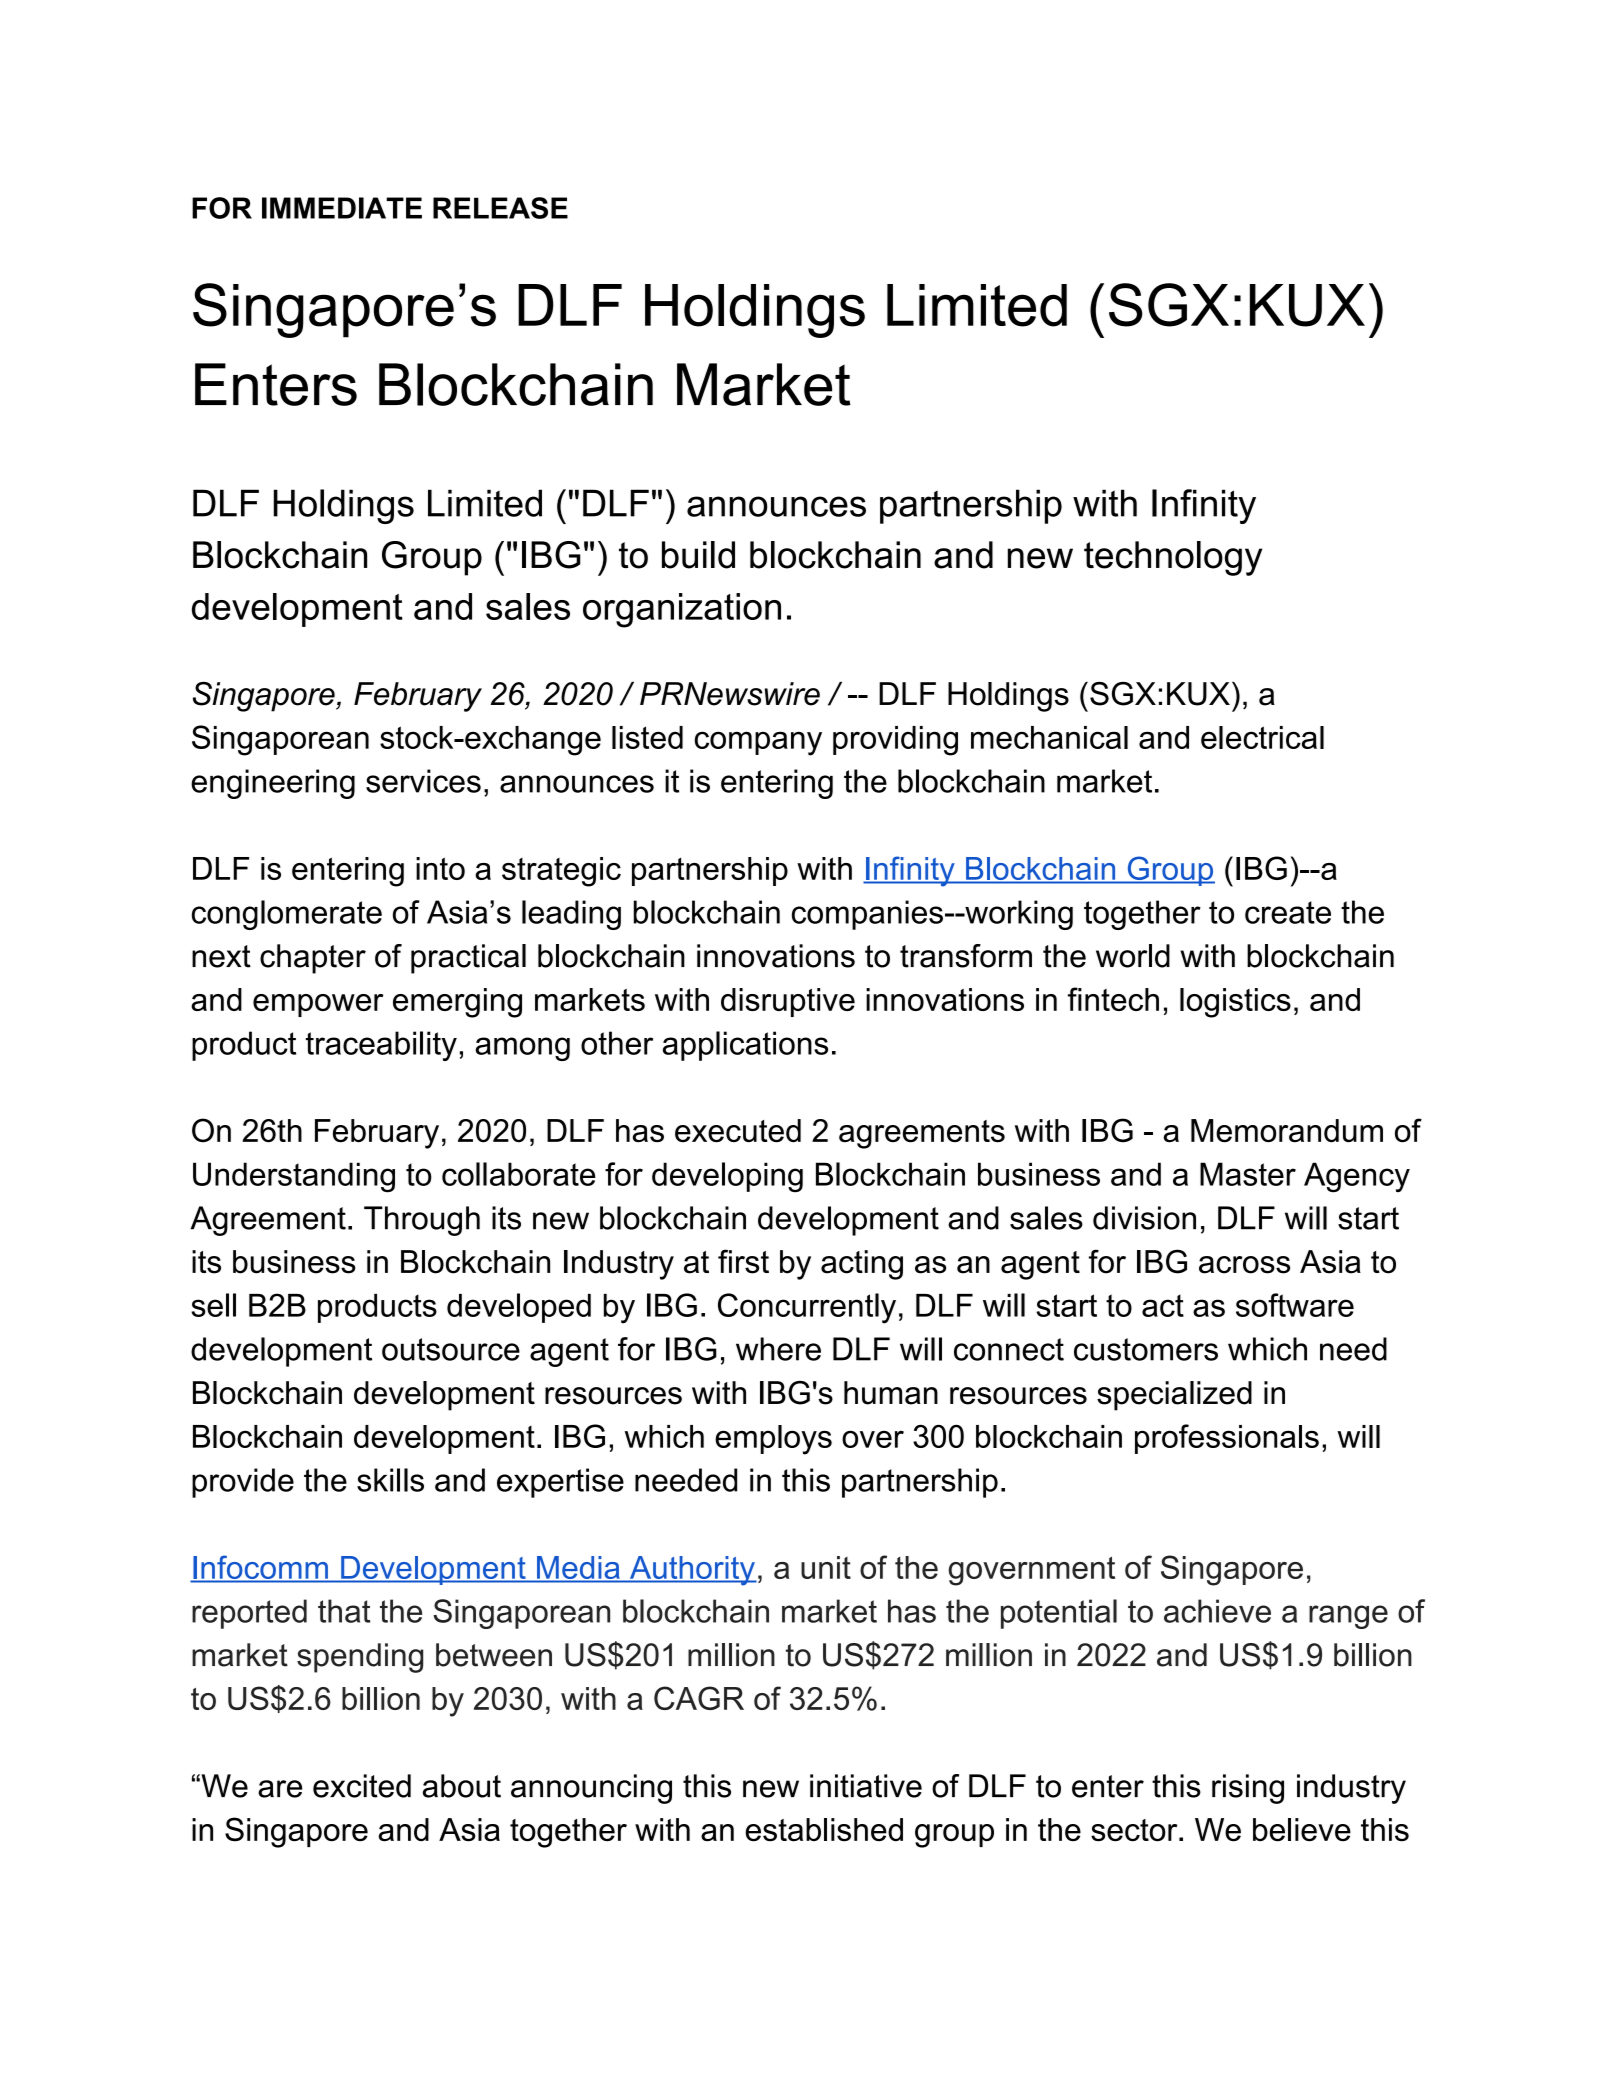 The height and width of the screenshot is (2097, 1620). Describe the element at coordinates (318, 1005) in the screenshot. I see `empower` at that location.
